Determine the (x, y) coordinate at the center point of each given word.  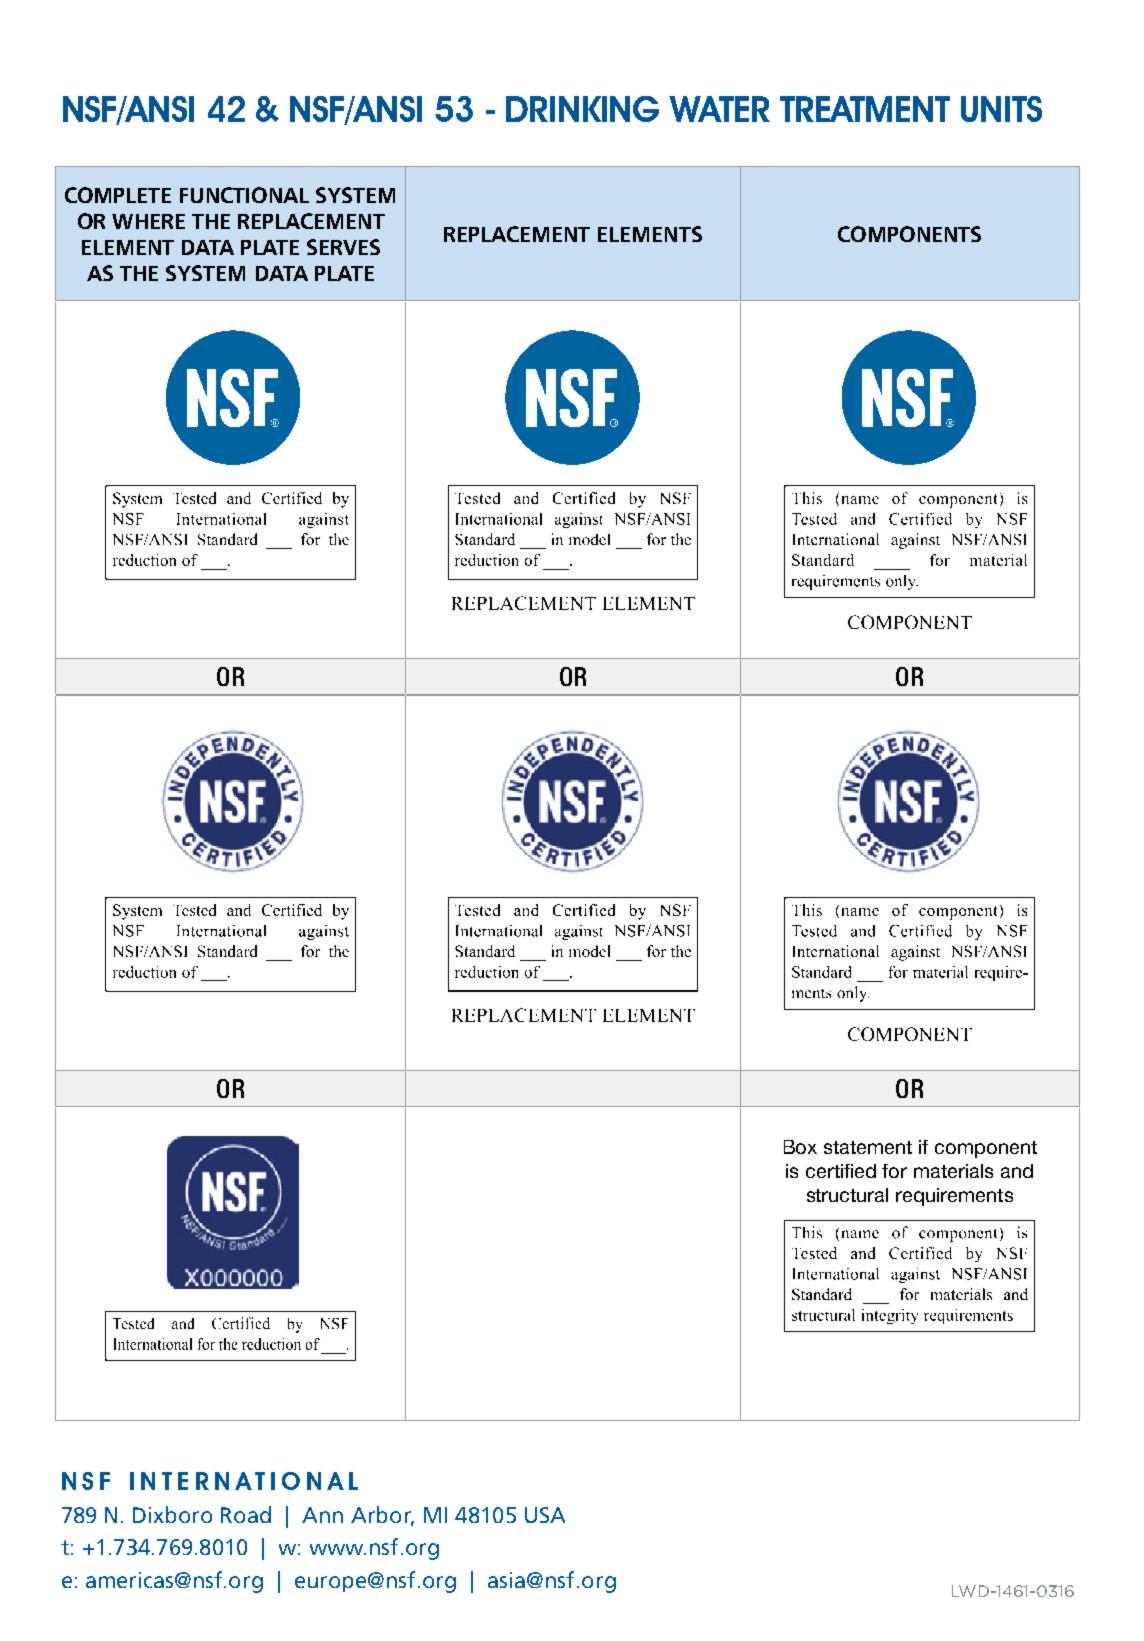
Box (800, 1147)
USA (545, 1515)
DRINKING (582, 109)
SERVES (343, 247)
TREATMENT (865, 109)
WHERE (148, 221)
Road (246, 1514)
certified (841, 1171)
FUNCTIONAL (244, 195)
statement (868, 1147)
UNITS (1001, 109)
